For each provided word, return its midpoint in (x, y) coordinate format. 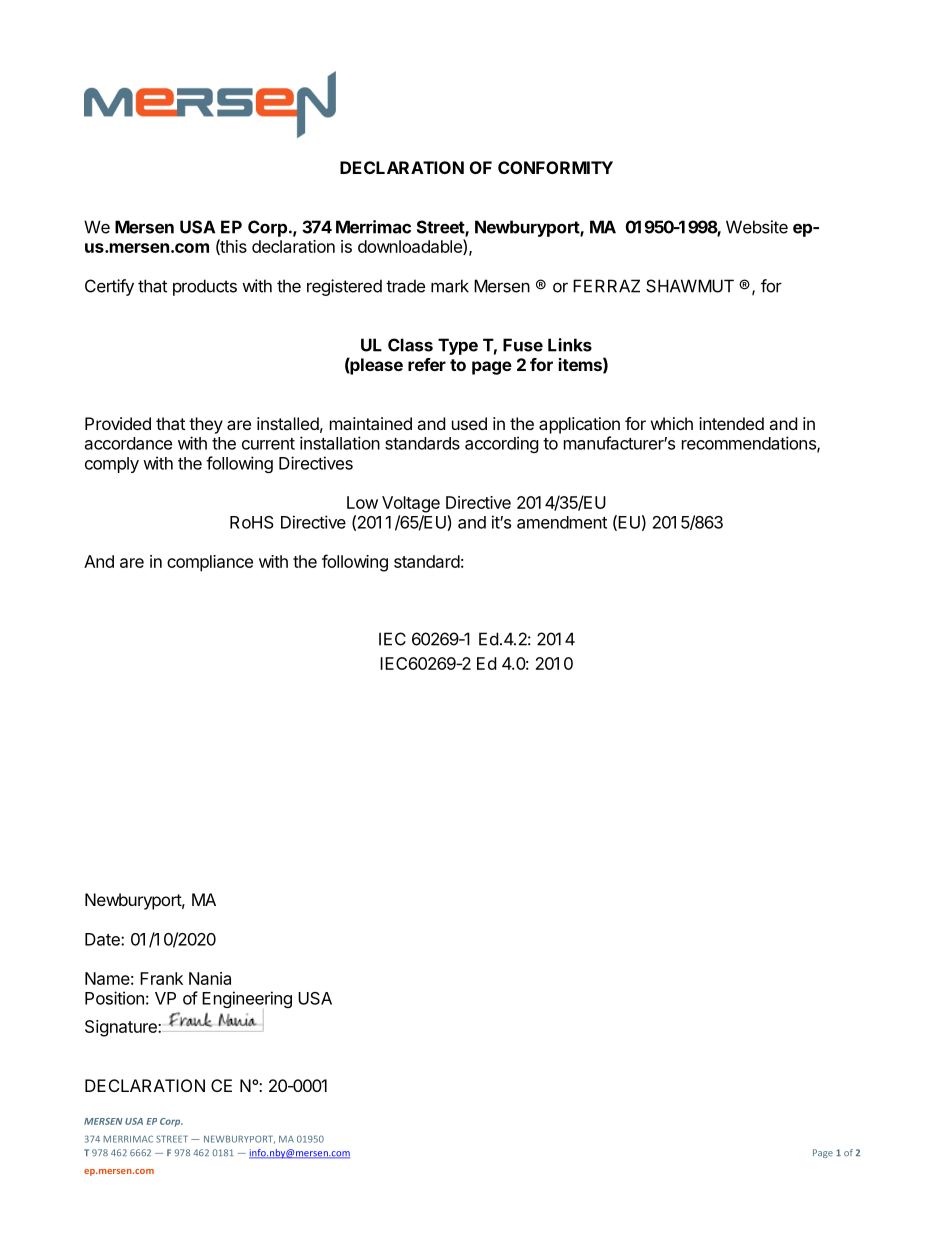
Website (757, 227)
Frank (161, 978)
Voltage (411, 504)
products (205, 287)
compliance (210, 563)
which (672, 423)
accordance (128, 443)
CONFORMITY (555, 167)
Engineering (247, 999)
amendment (562, 522)
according (502, 444)
